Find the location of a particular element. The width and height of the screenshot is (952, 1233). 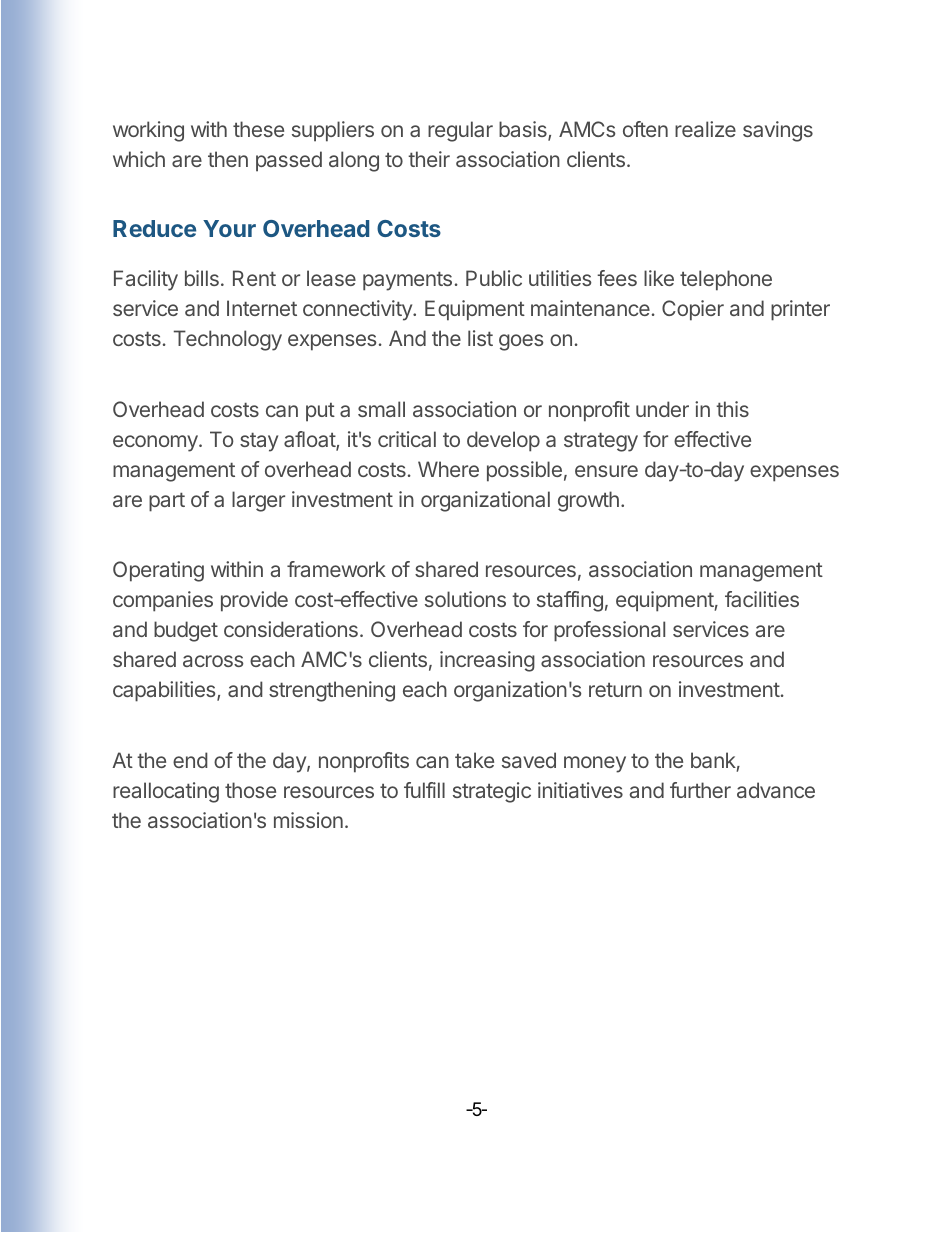

ensure is located at coordinates (606, 471).
